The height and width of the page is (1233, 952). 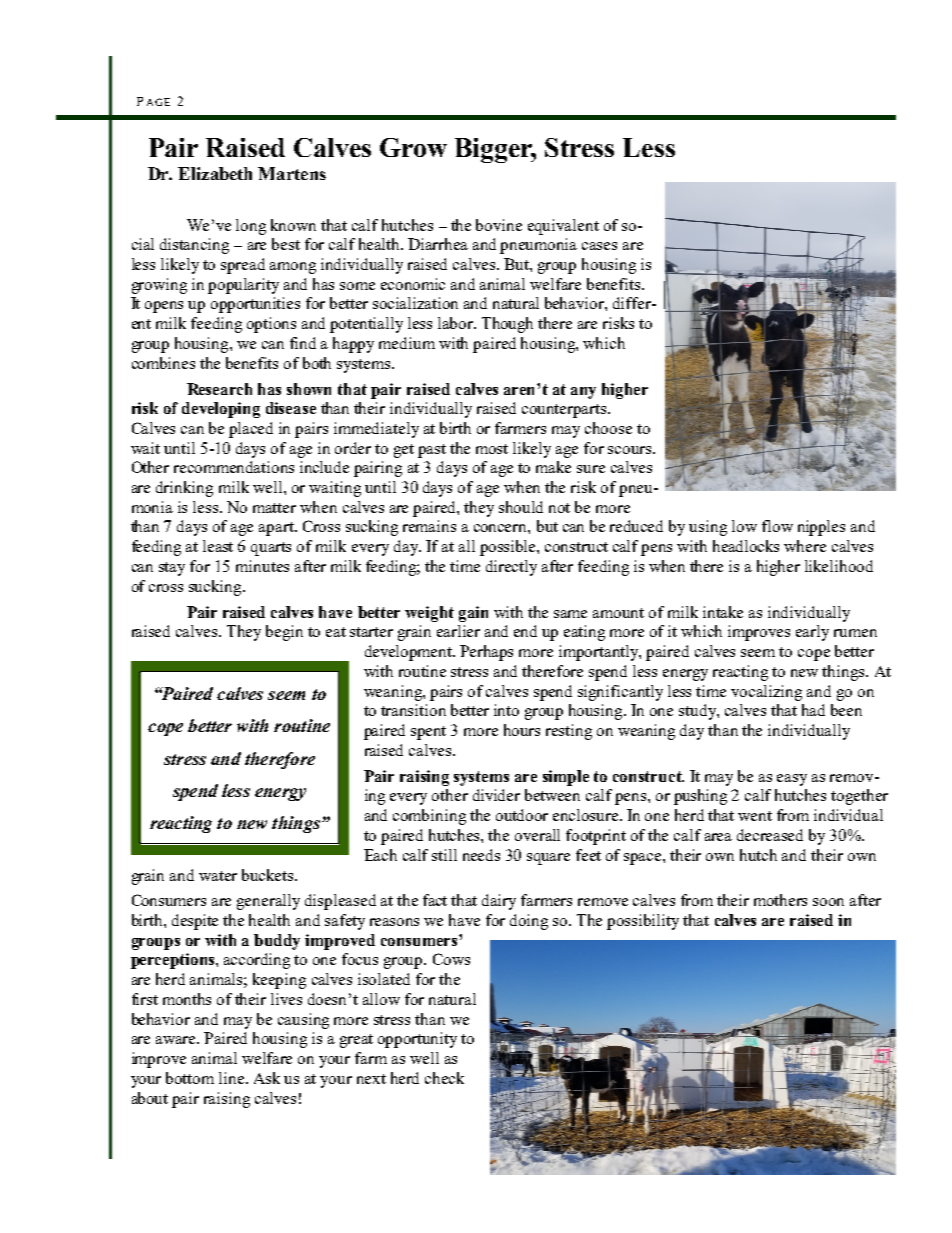 I want to click on needs, so click(x=481, y=855).
